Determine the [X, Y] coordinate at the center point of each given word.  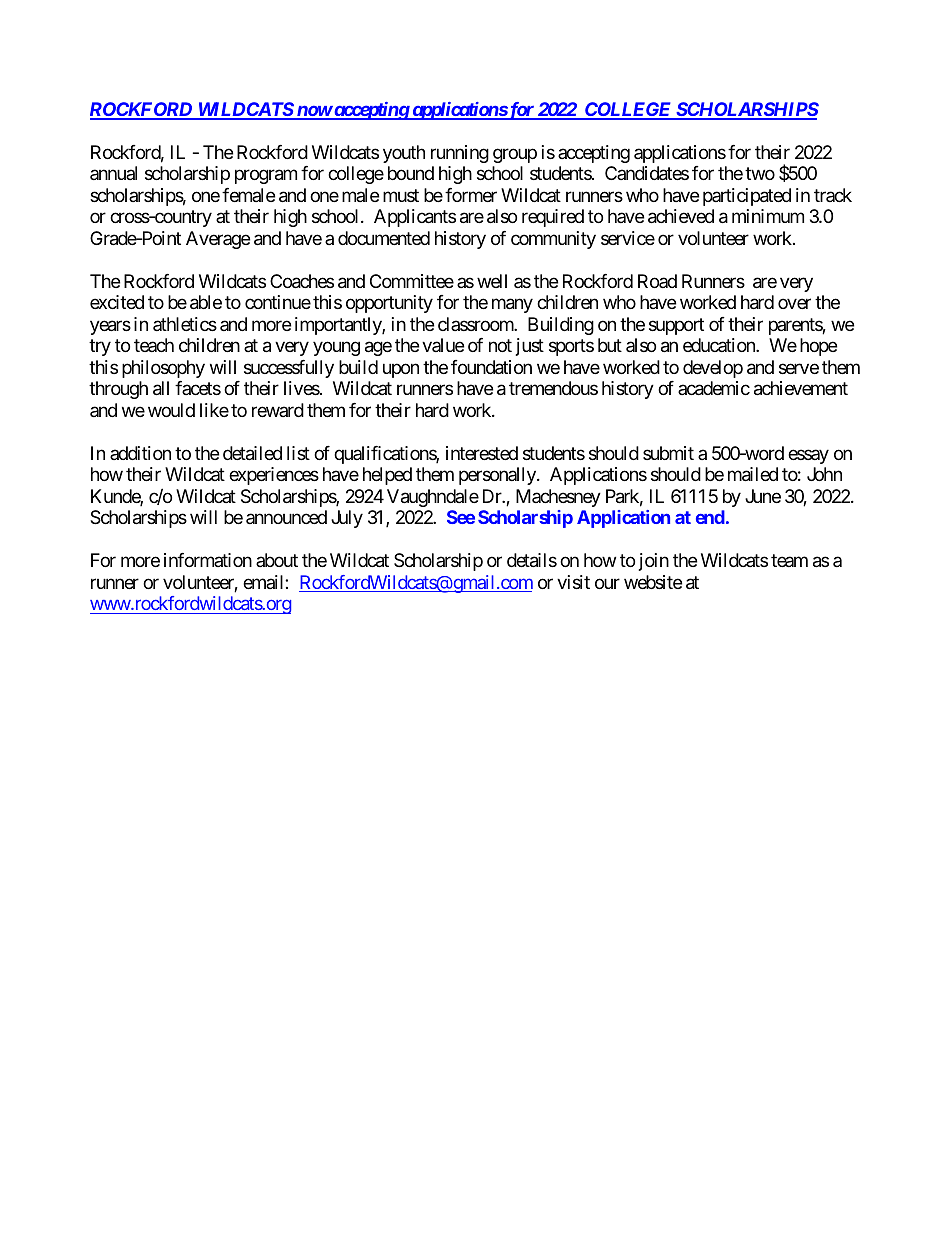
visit [573, 582]
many [512, 306]
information [208, 560]
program [266, 177]
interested [482, 453]
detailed [252, 453]
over [794, 304]
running [460, 154]
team [789, 560]
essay [808, 456]
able [206, 302]
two [760, 174]
